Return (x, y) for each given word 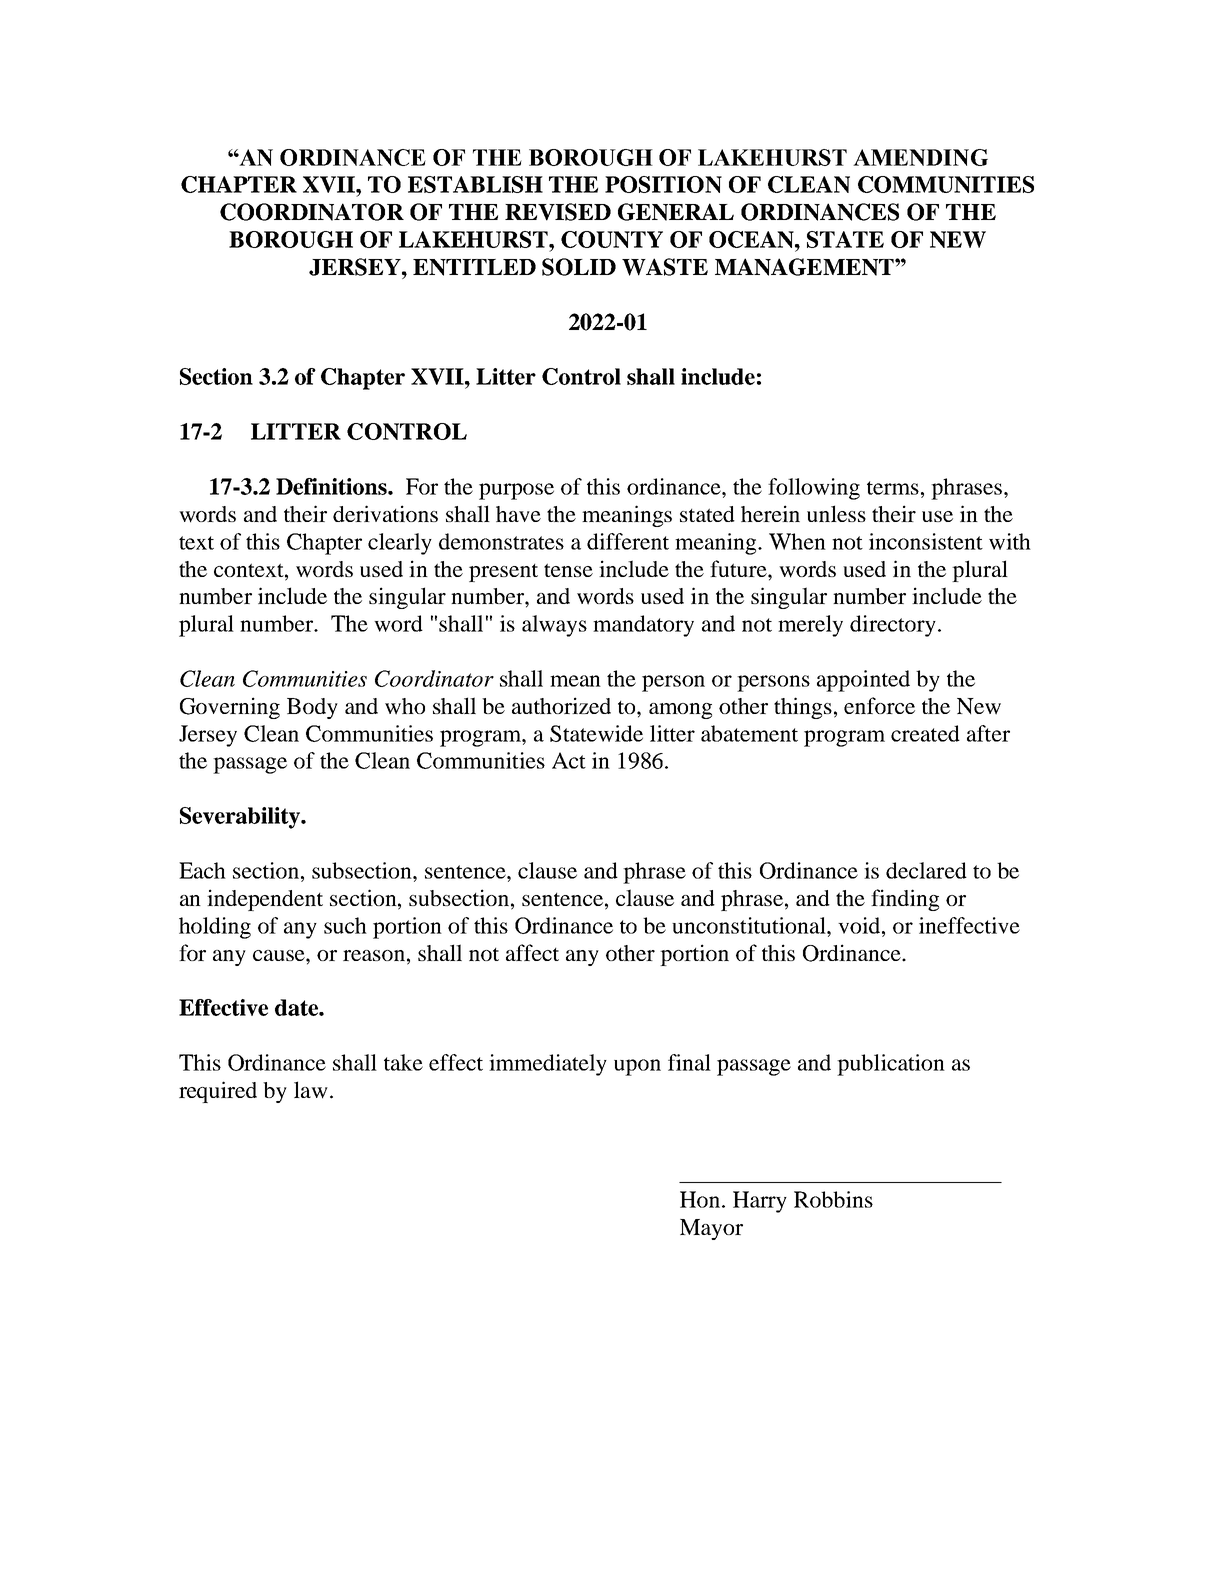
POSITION (663, 184)
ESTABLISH (475, 184)
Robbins (833, 1199)
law (311, 1090)
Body (312, 708)
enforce (879, 705)
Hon (701, 1199)
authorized (561, 705)
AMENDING (920, 157)
